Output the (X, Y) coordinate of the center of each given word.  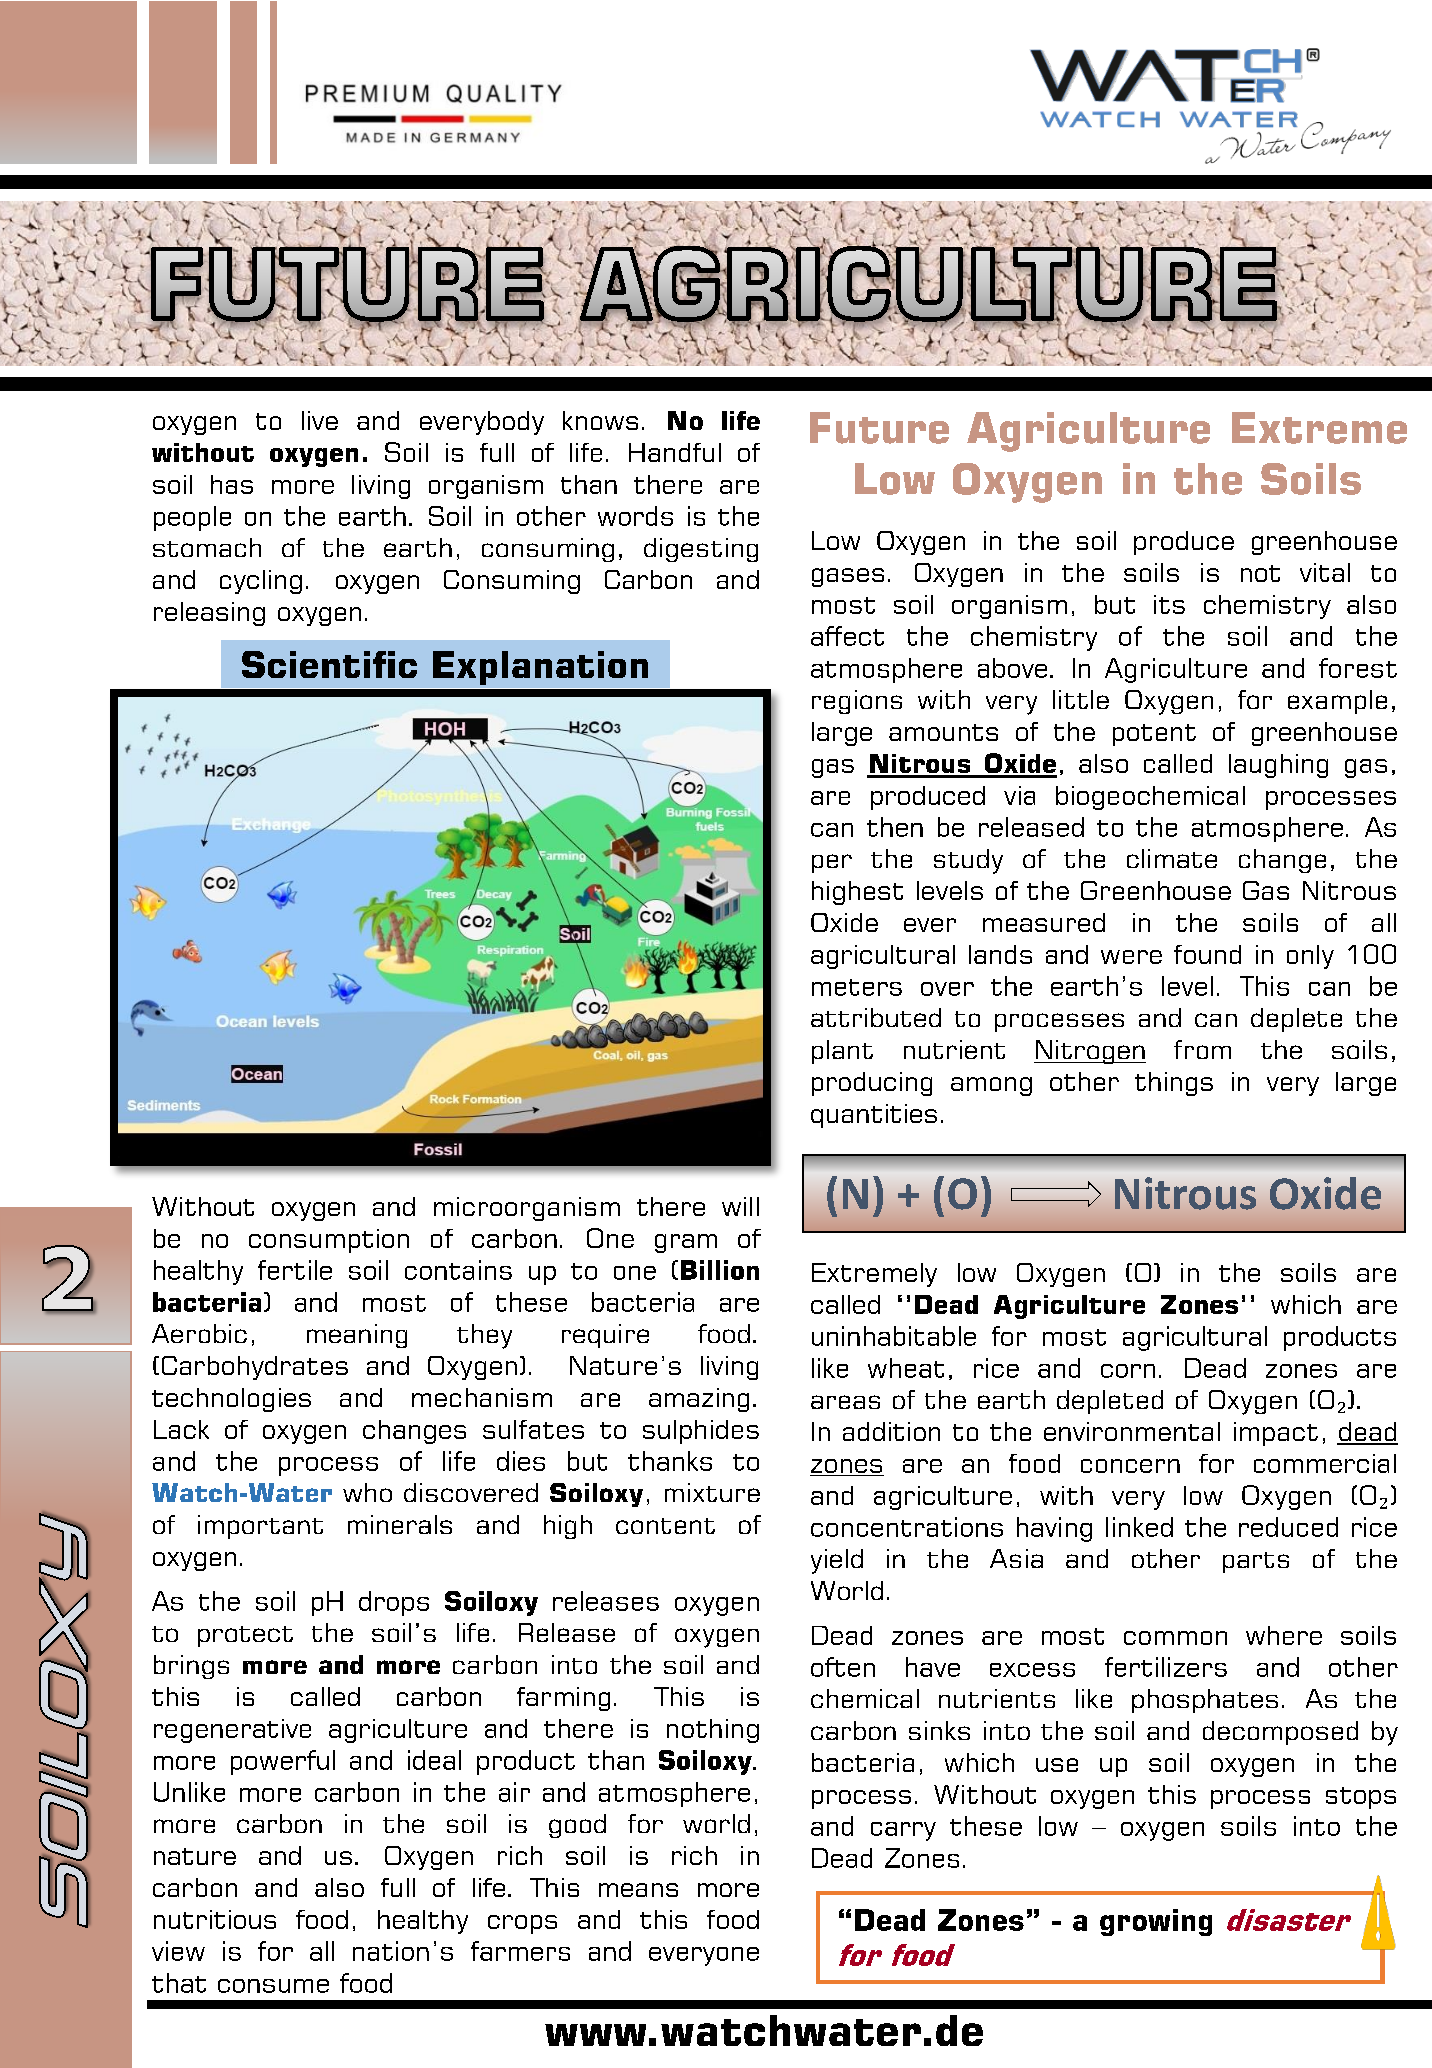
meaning (357, 1336)
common (1175, 1638)
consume (273, 1986)
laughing (1278, 766)
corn (1128, 1371)
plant (842, 1052)
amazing (699, 1400)
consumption (329, 1241)
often (843, 1667)
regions (857, 702)
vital (1325, 572)
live (320, 420)
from (1202, 1049)
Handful (675, 452)
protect (245, 1636)
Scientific (329, 664)
